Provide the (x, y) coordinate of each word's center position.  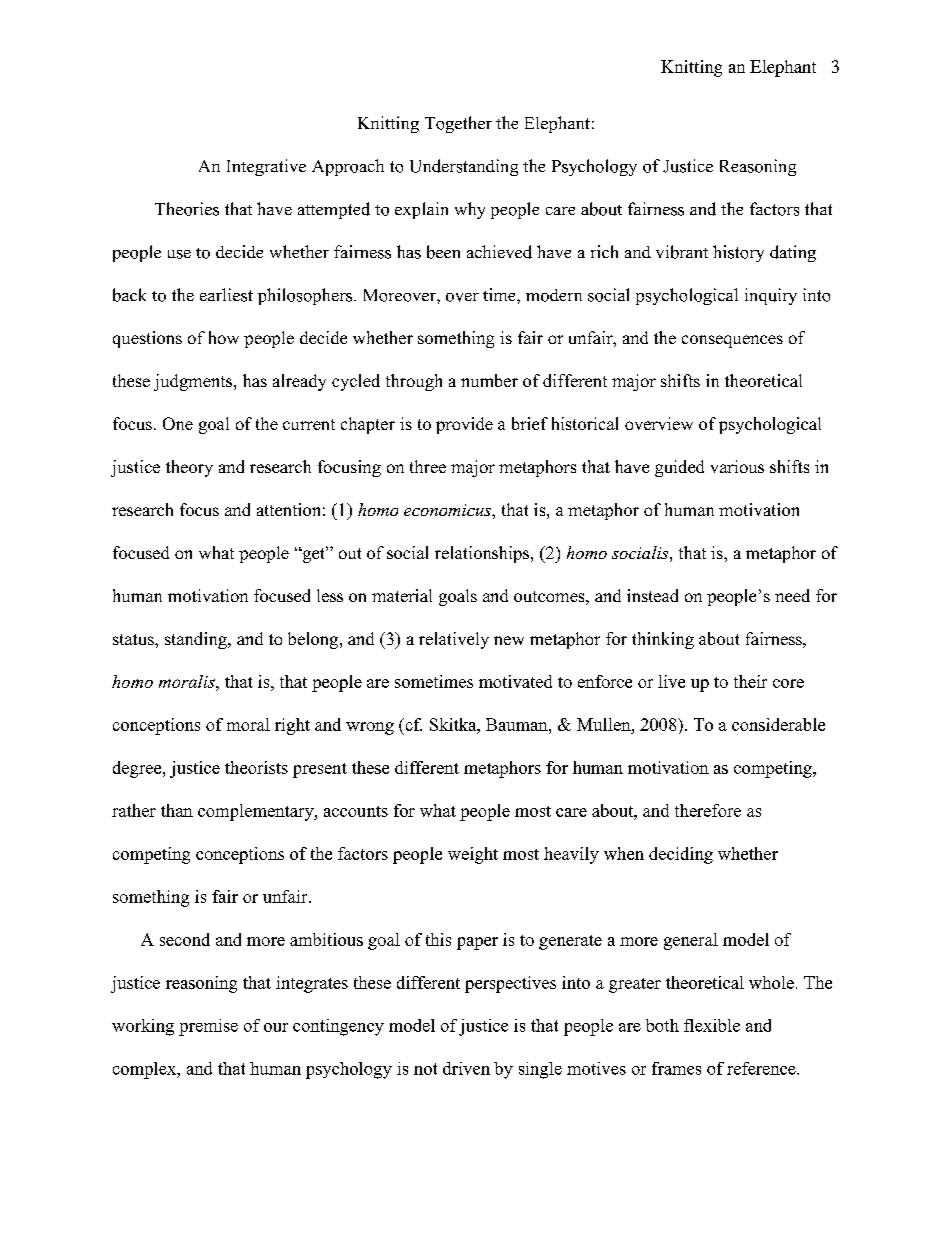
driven (466, 1068)
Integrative (266, 167)
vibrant (682, 252)
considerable (778, 724)
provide (464, 425)
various (737, 466)
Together (458, 124)
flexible (712, 1025)
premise (208, 1027)
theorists (256, 767)
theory (189, 468)
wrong (370, 728)
